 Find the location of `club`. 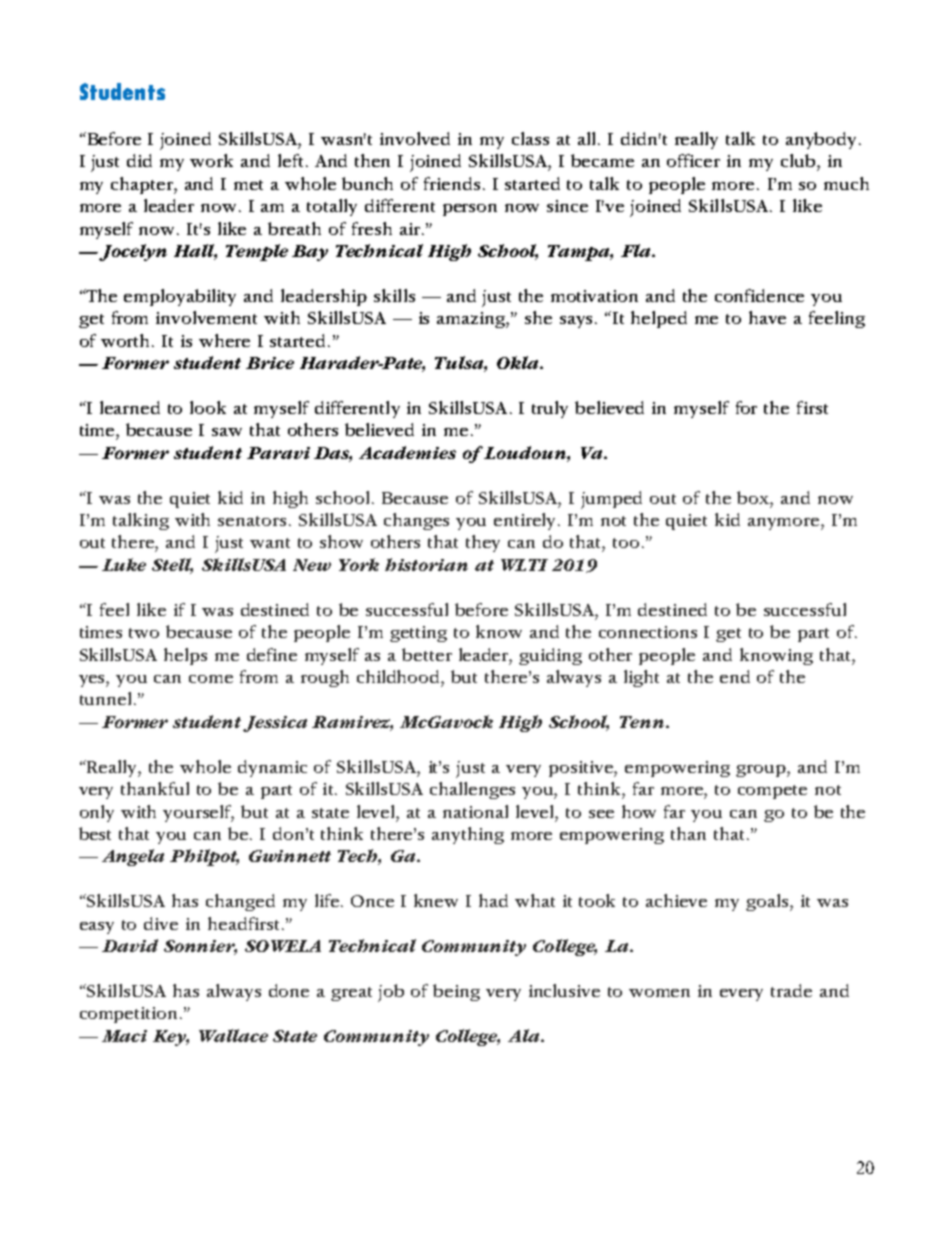

club is located at coordinates (799, 160).
